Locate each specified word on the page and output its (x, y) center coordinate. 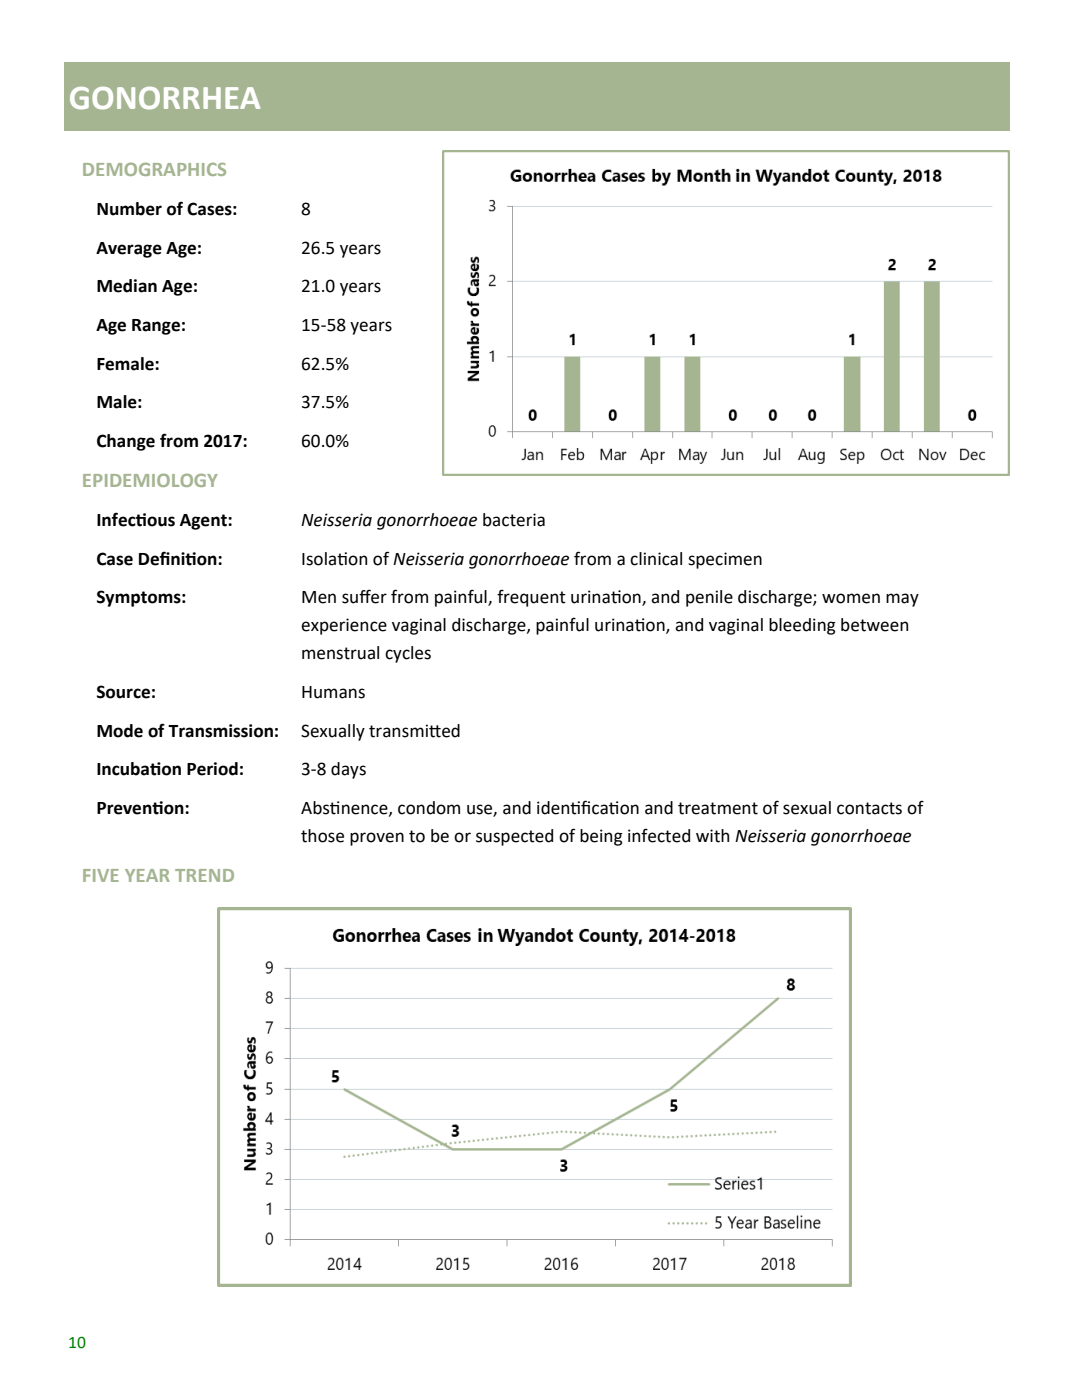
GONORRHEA (165, 98)
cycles (408, 654)
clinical (656, 559)
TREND (204, 875)
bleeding (802, 626)
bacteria (514, 520)
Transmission (220, 731)
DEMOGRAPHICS (154, 169)
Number (129, 209)
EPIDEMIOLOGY (150, 480)
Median (127, 286)
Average (129, 250)
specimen (725, 560)
